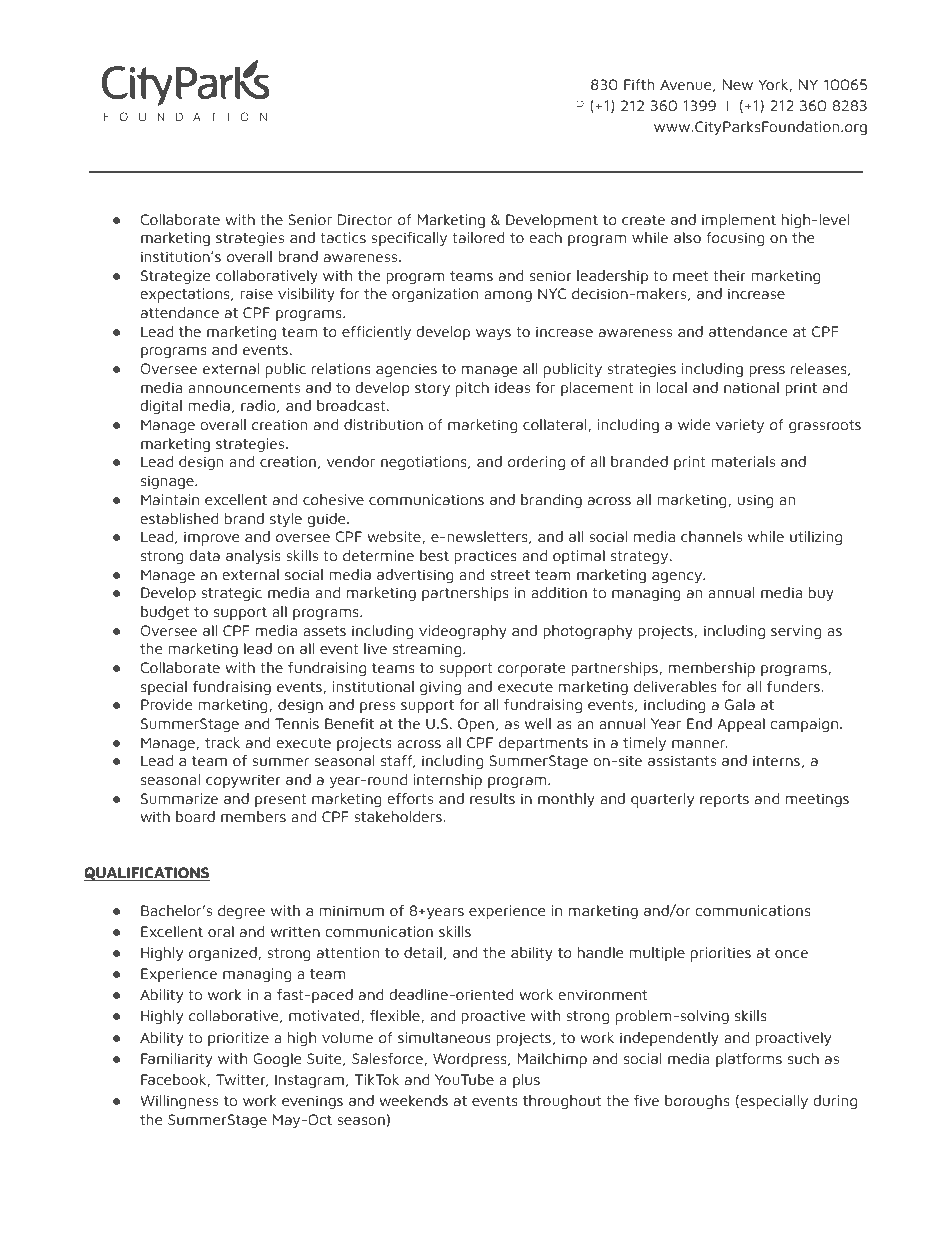 The height and width of the screenshot is (1233, 952). Describe the element at coordinates (749, 1060) in the screenshot. I see `platforms` at that location.
